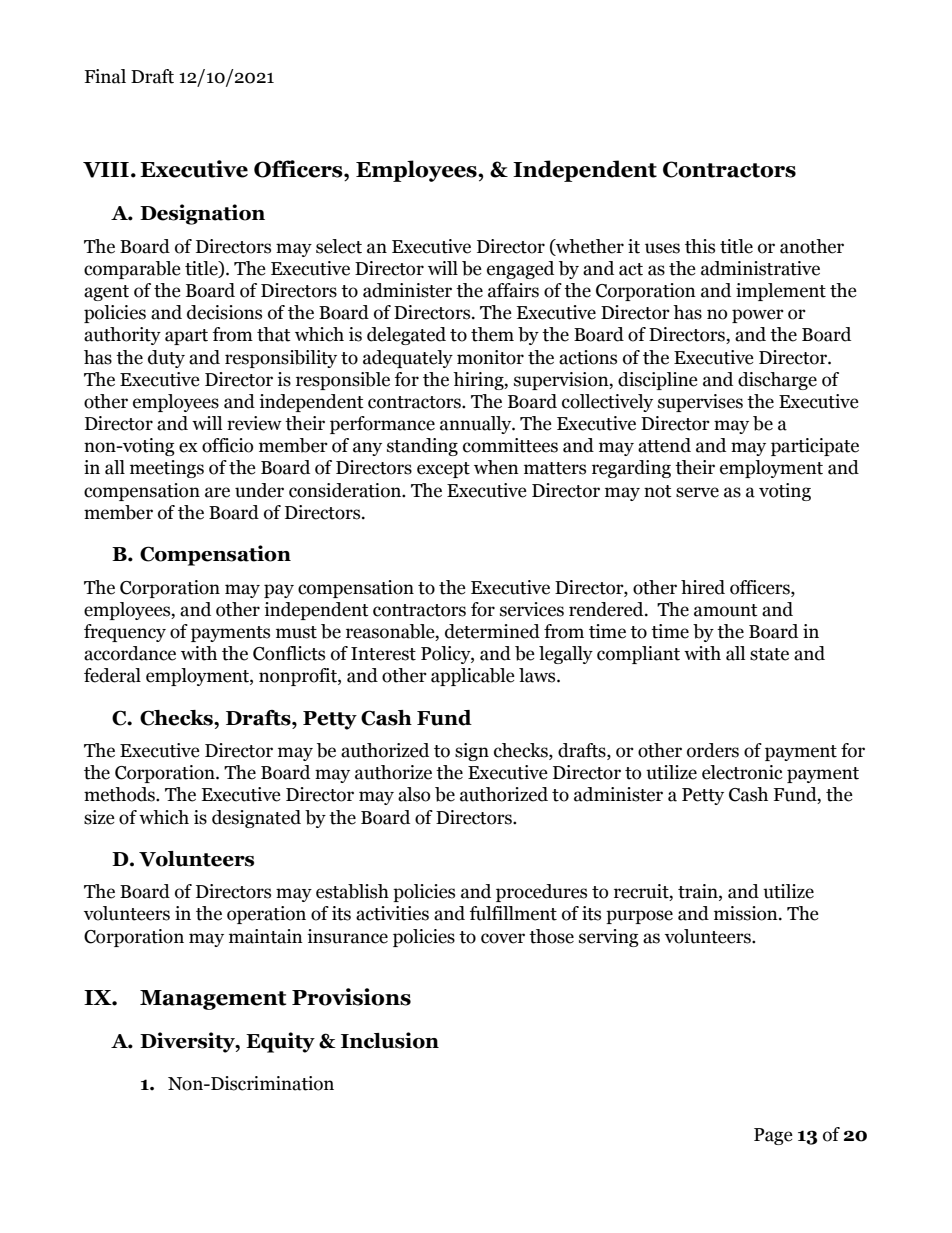 This screenshot has height=1233, width=952. Describe the element at coordinates (120, 794) in the screenshot. I see `methods` at that location.
